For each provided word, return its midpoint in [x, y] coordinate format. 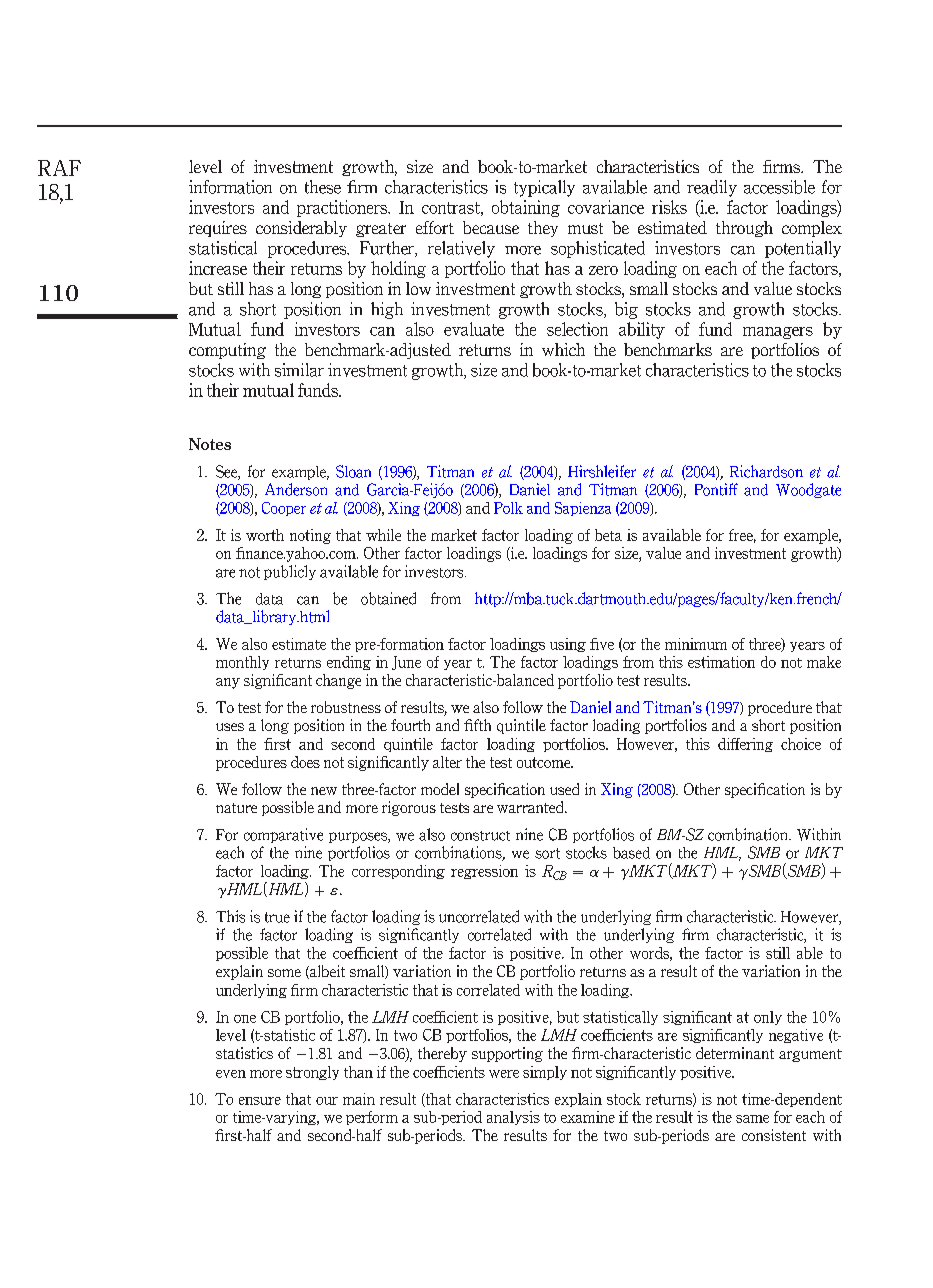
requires [218, 229]
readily [712, 188]
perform [372, 1118]
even [231, 1074]
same [752, 1119]
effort [435, 227]
